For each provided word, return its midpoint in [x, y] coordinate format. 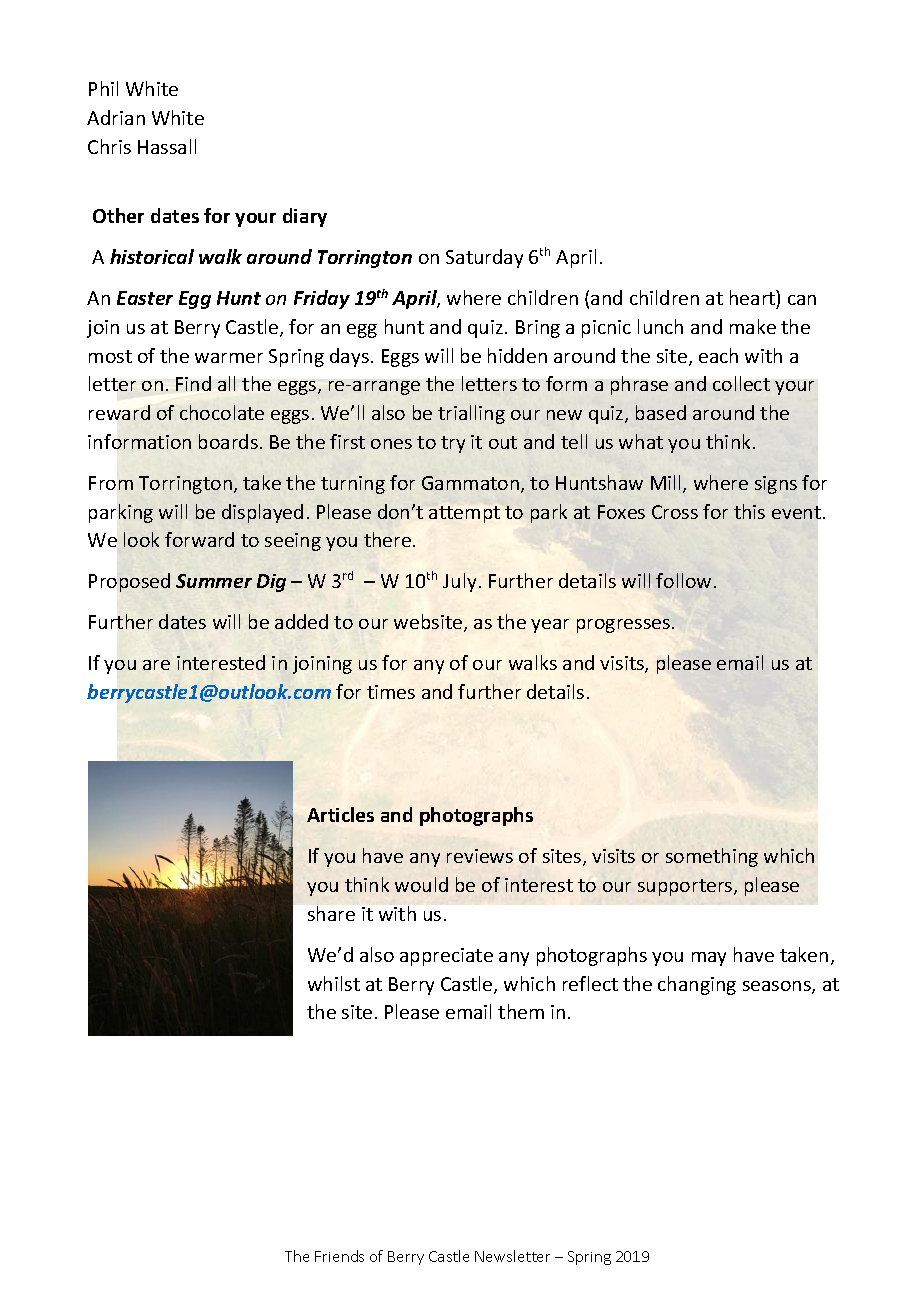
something [712, 857]
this [749, 511]
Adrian [116, 117]
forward [199, 539]
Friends [339, 1256]
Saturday [484, 258]
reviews [480, 856]
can [802, 300]
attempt [464, 514]
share [331, 913]
